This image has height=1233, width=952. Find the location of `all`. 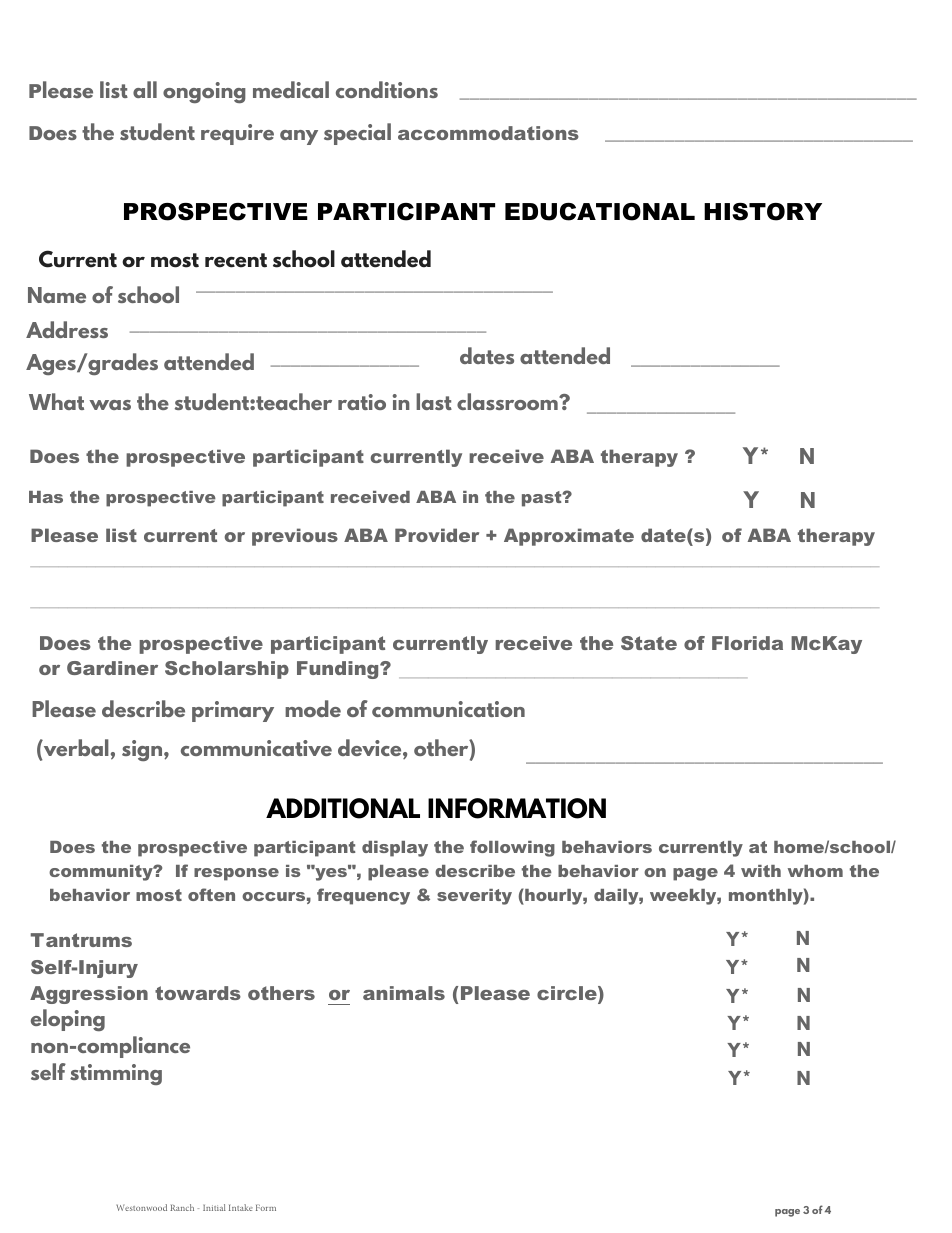

all is located at coordinates (145, 89).
